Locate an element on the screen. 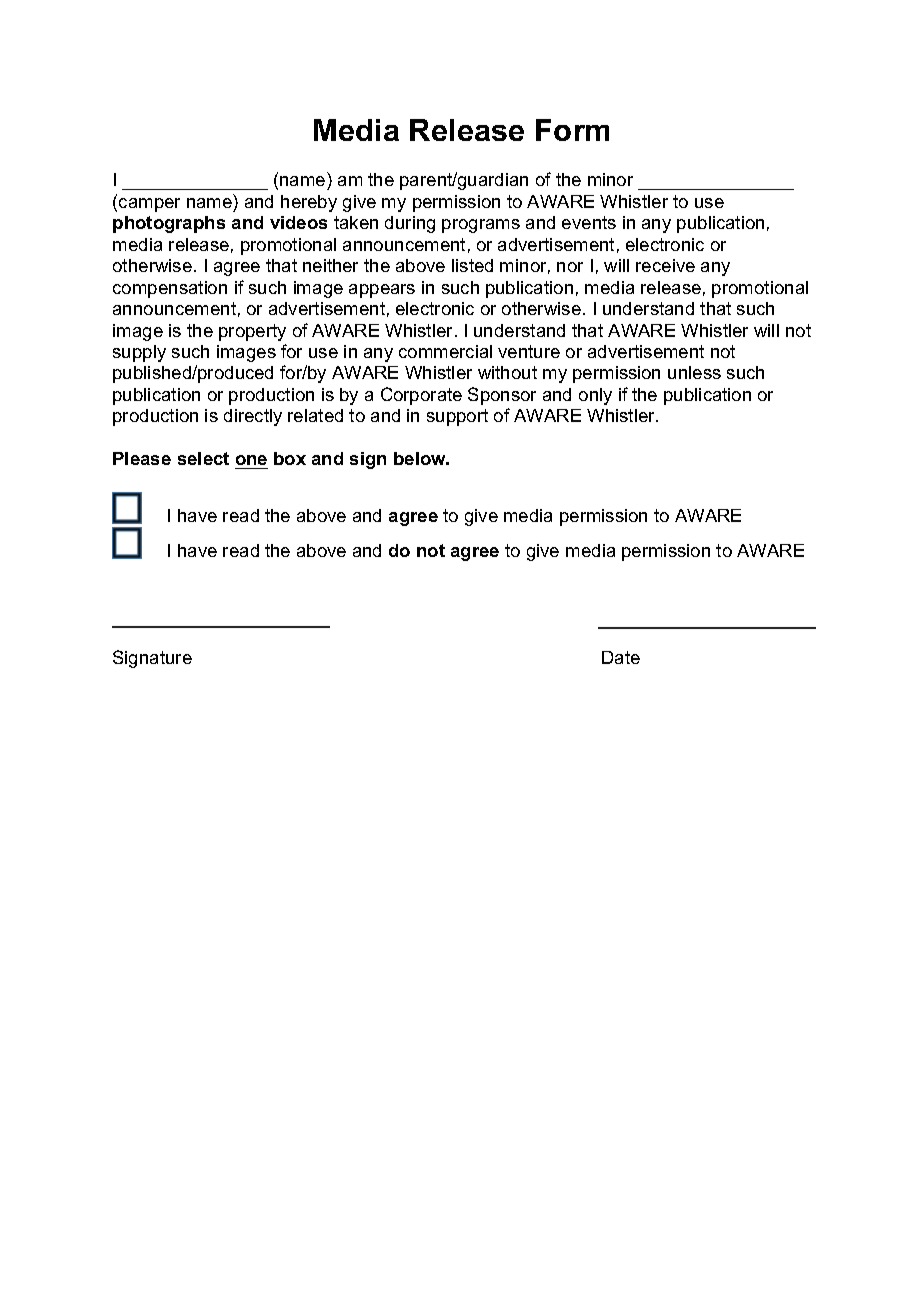 This screenshot has height=1308, width=924. during is located at coordinates (410, 224).
